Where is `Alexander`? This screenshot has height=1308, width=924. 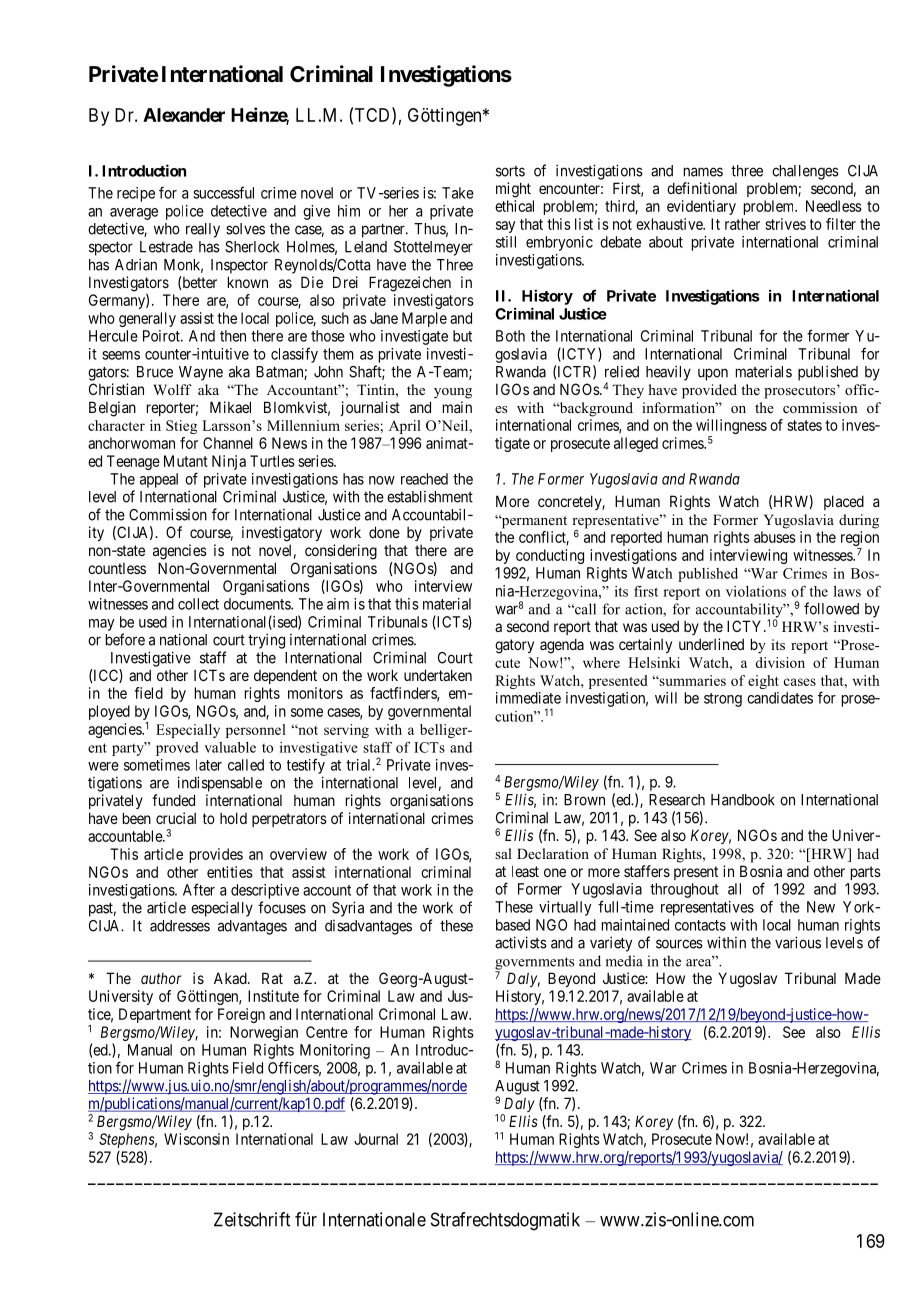 Alexander is located at coordinates (184, 115).
